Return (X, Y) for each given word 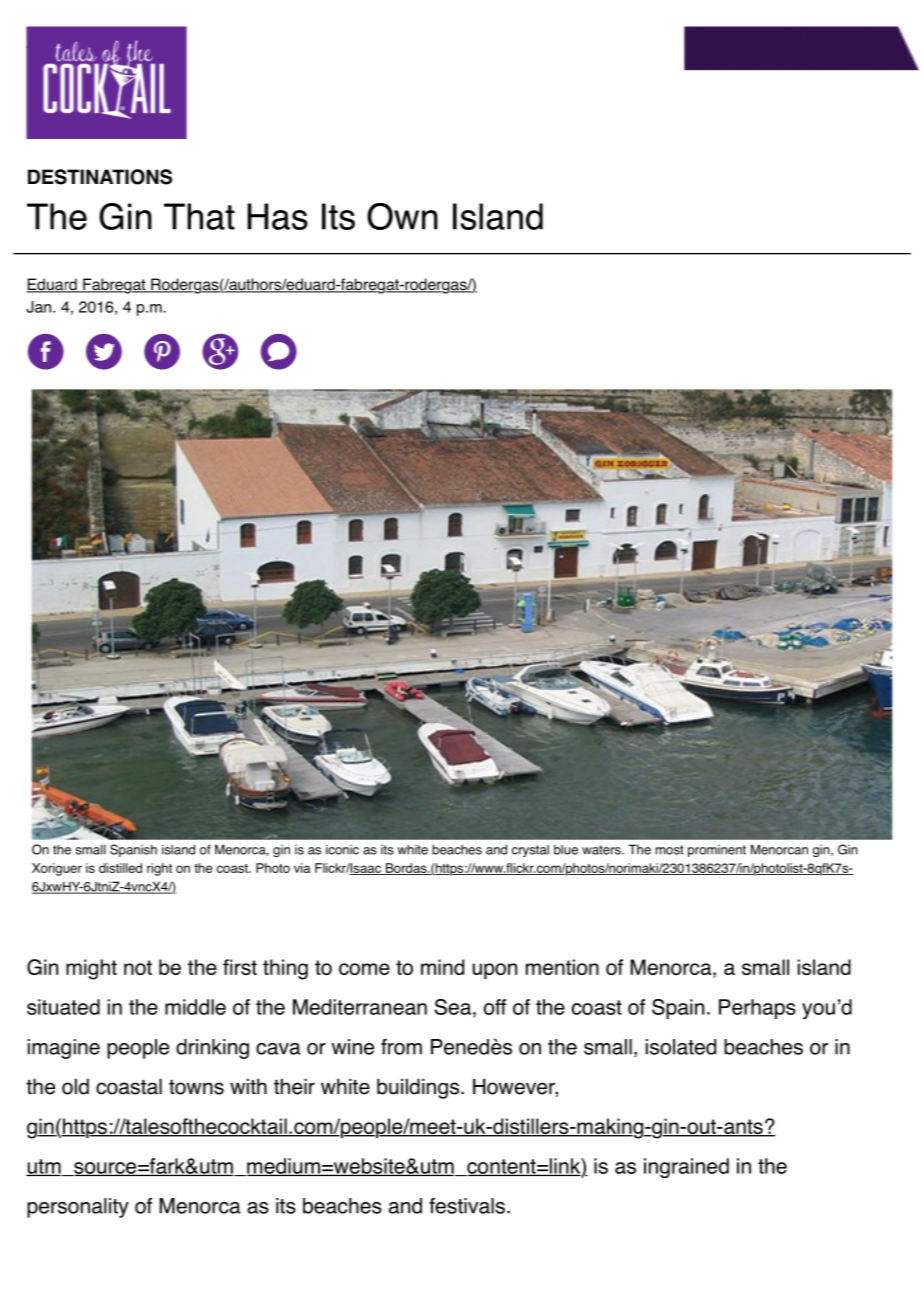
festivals (467, 1206)
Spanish (133, 850)
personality (78, 1208)
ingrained (686, 1168)
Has (278, 216)
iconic (342, 849)
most (670, 850)
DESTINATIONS (100, 177)
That (199, 216)
